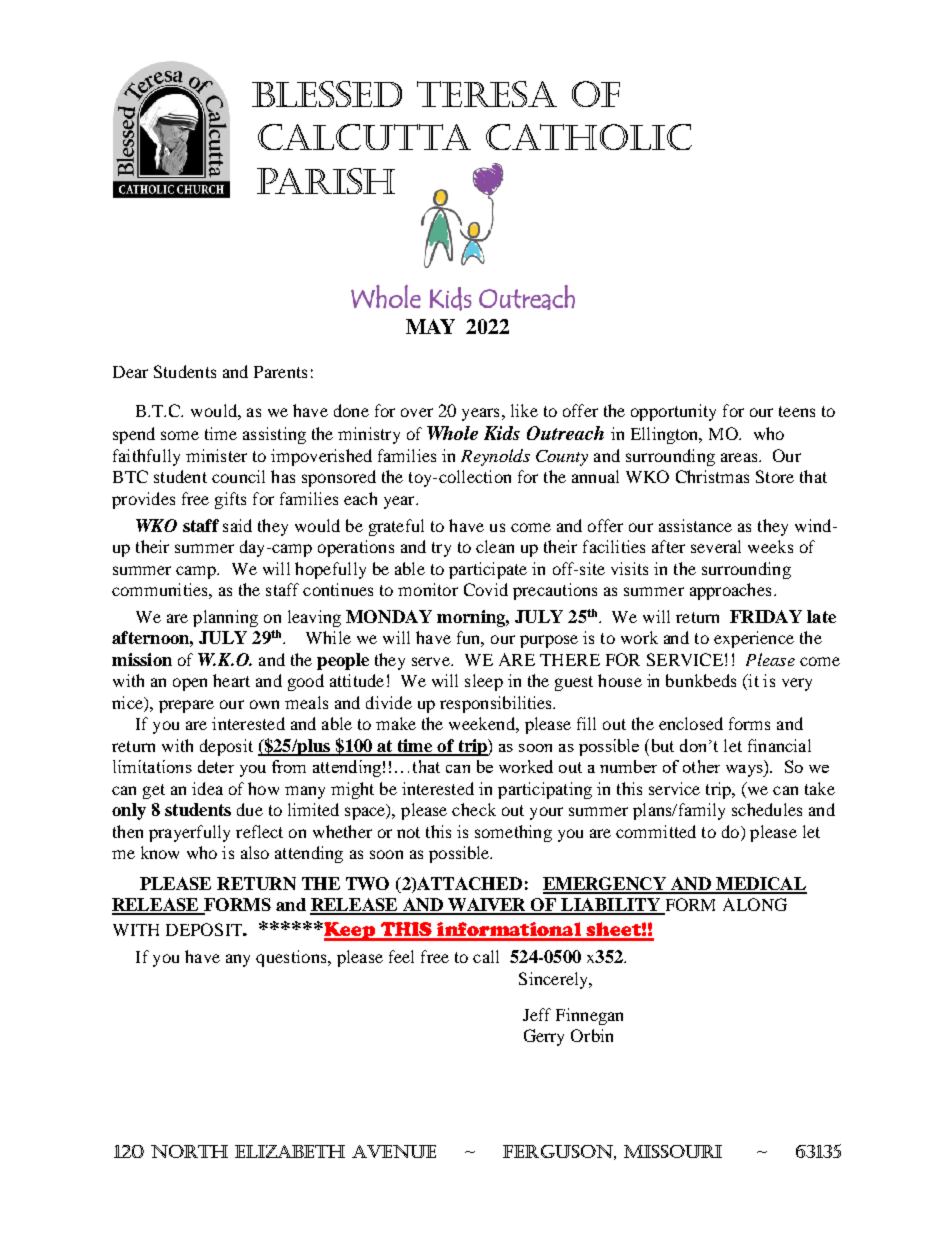 This document has height=1233, width=952. What do you see at coordinates (745, 771) in the document?
I see `ways` at bounding box center [745, 771].
